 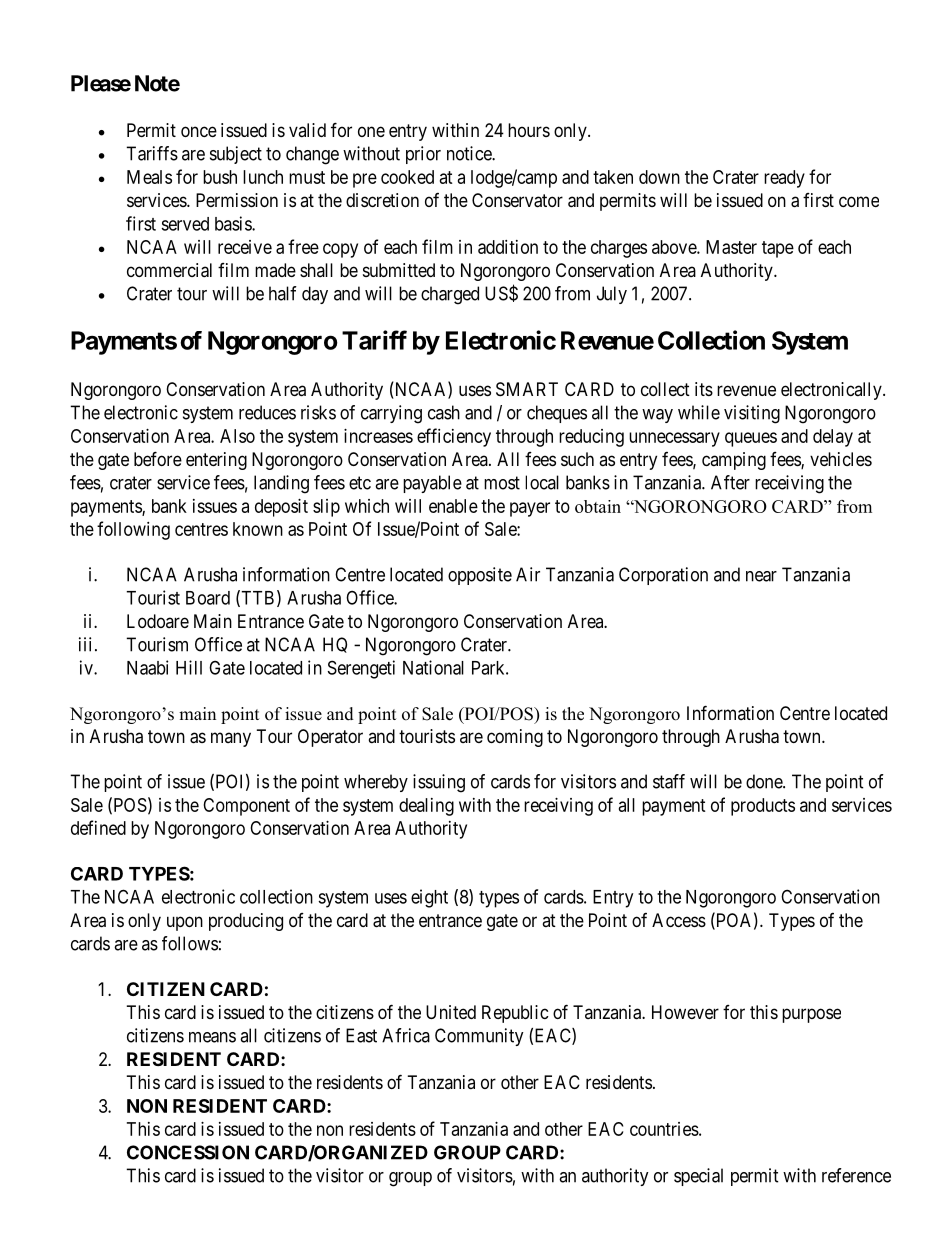 What do you see at coordinates (784, 179) in the page?
I see `ready` at bounding box center [784, 179].
